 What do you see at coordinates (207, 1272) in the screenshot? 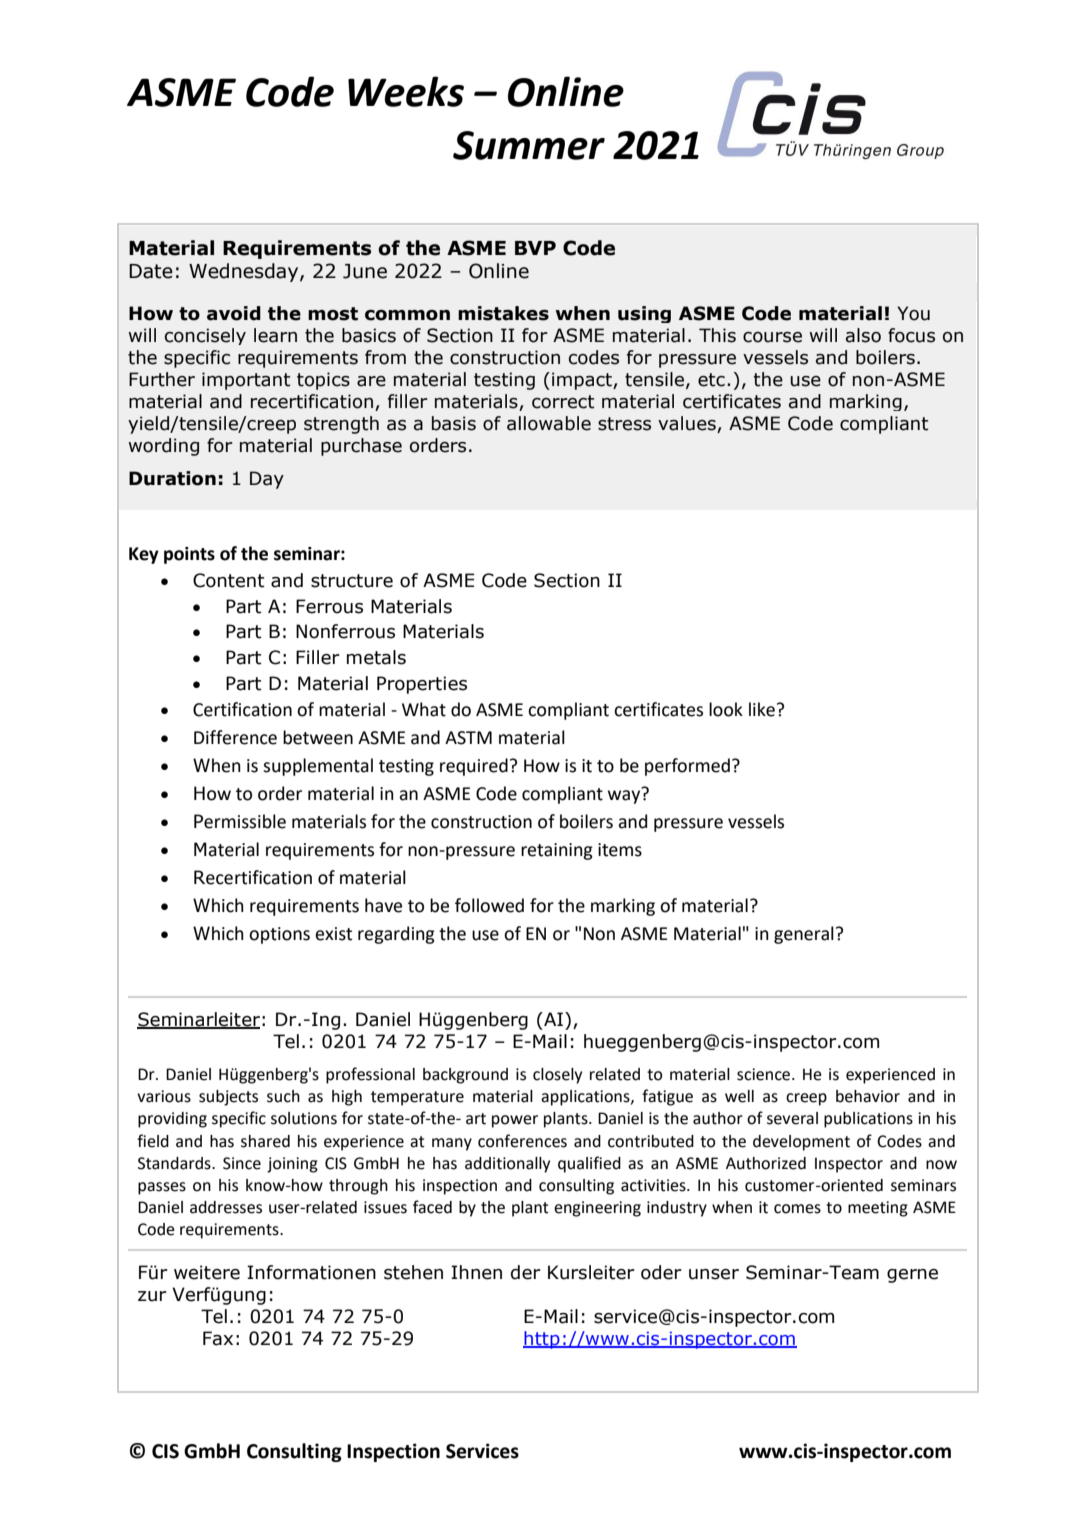
I see `weitere` at bounding box center [207, 1272].
